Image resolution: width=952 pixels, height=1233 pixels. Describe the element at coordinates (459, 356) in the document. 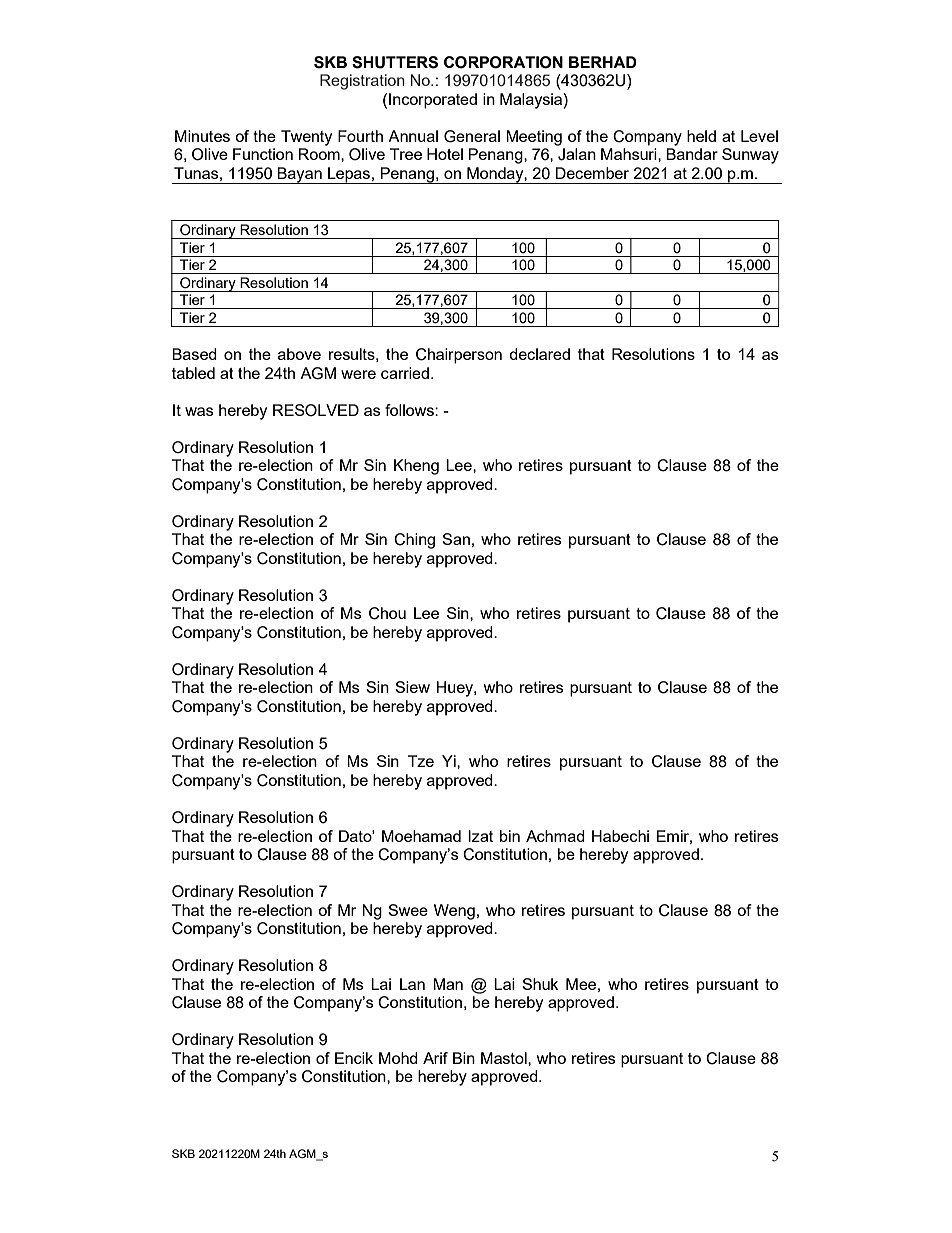

I see `Chairperson` at that location.
